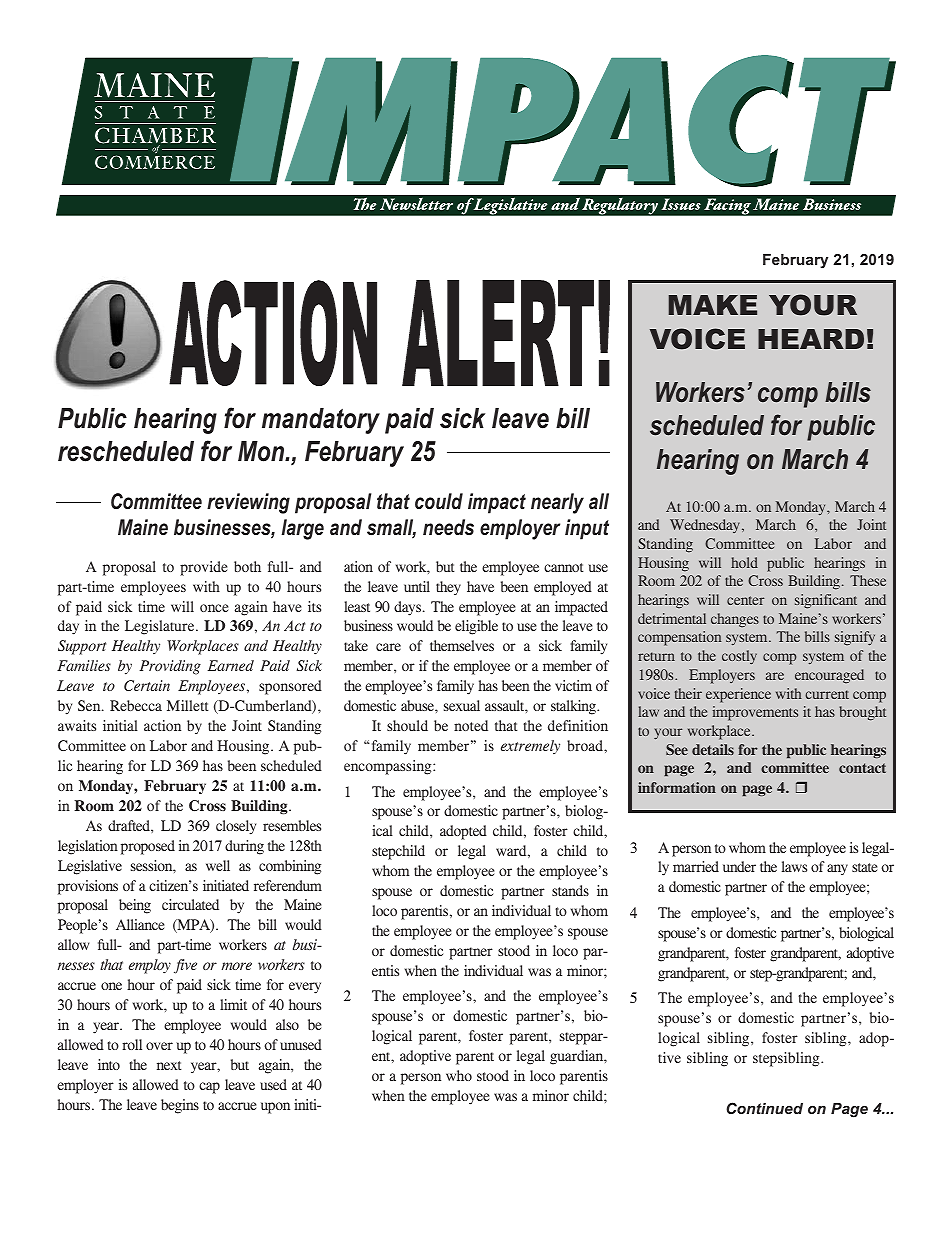 This document has height=1233, width=952. What do you see at coordinates (811, 339) in the document?
I see `HEARD` at bounding box center [811, 339].
